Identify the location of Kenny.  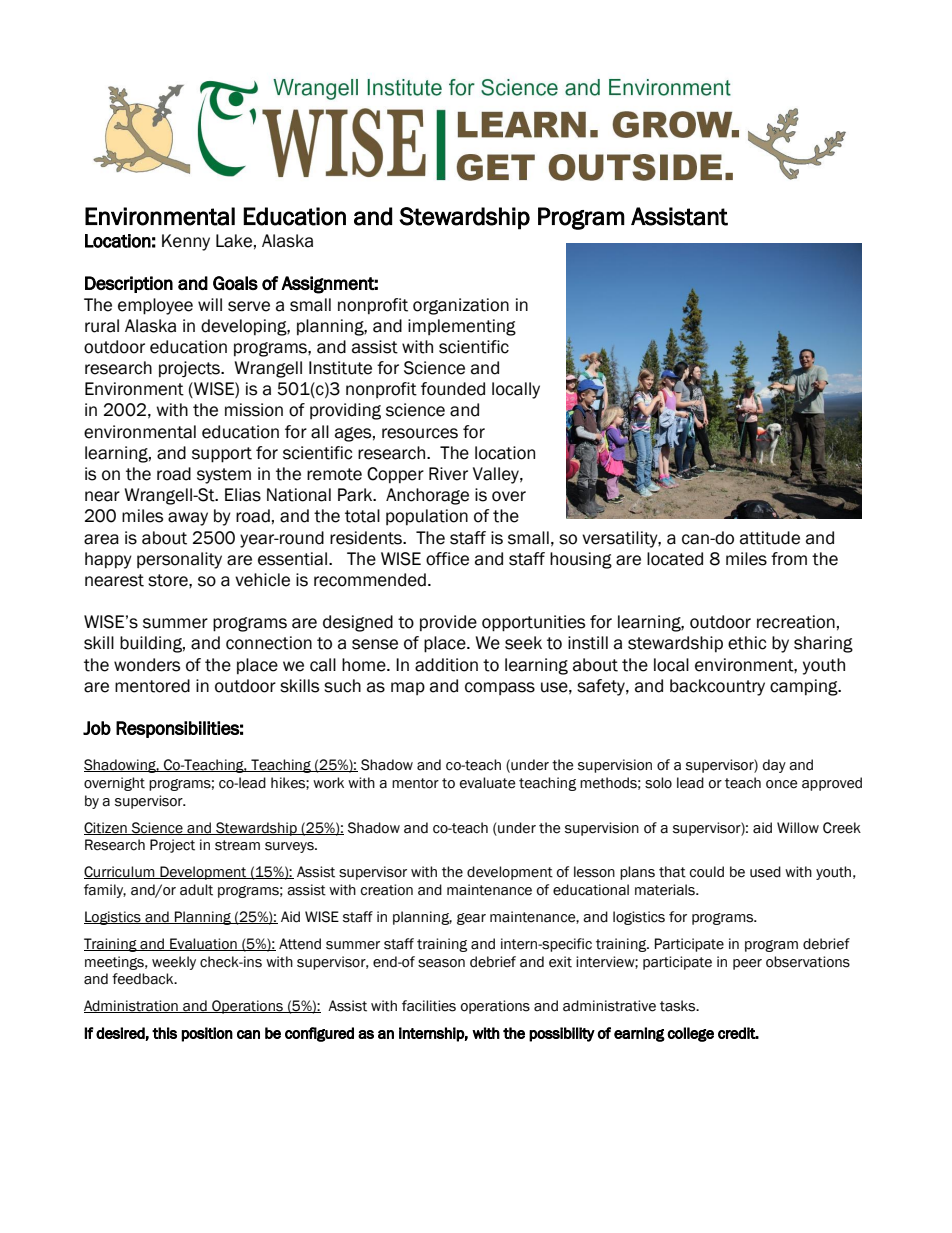
(186, 242).
